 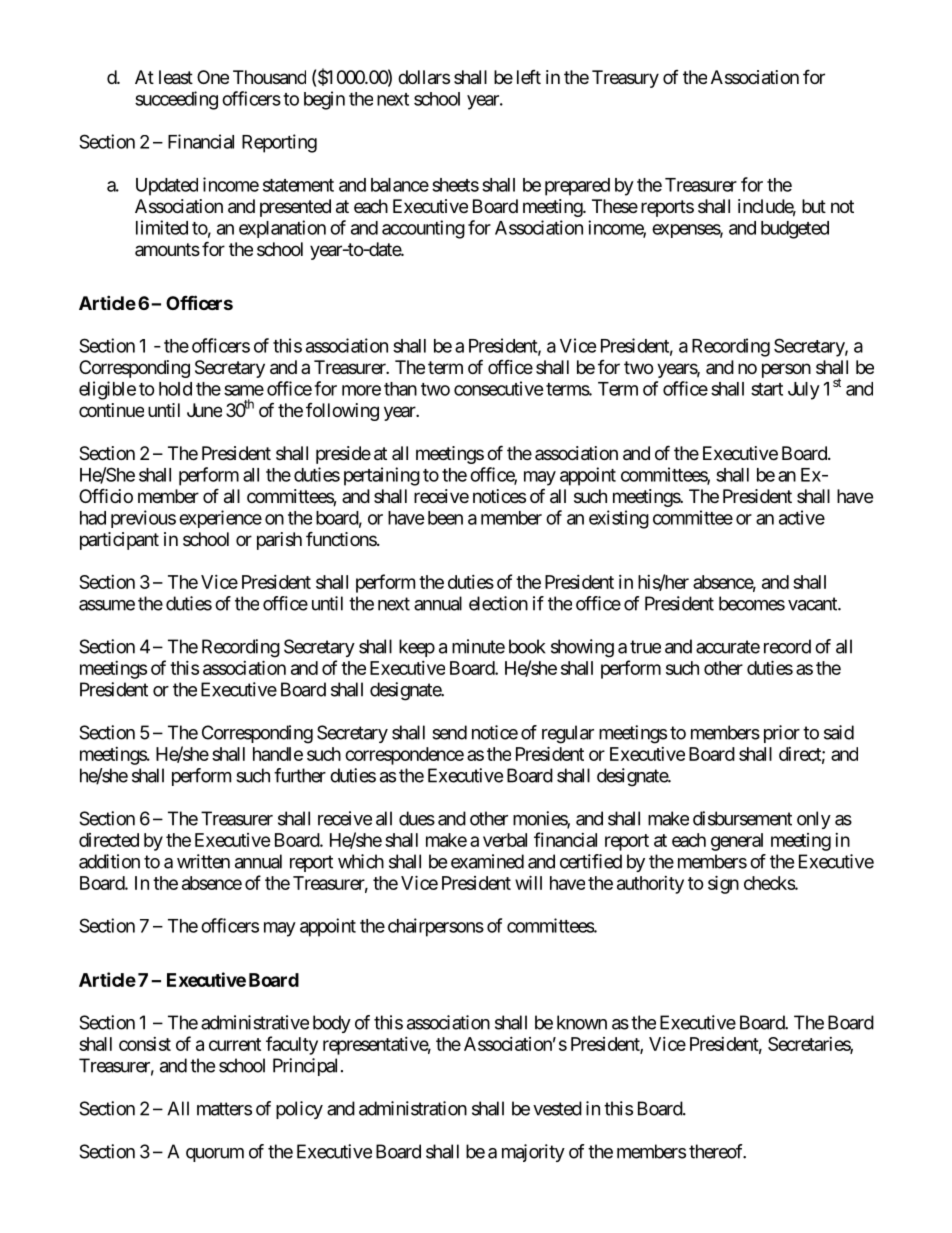 I want to click on succeeding, so click(x=176, y=100).
